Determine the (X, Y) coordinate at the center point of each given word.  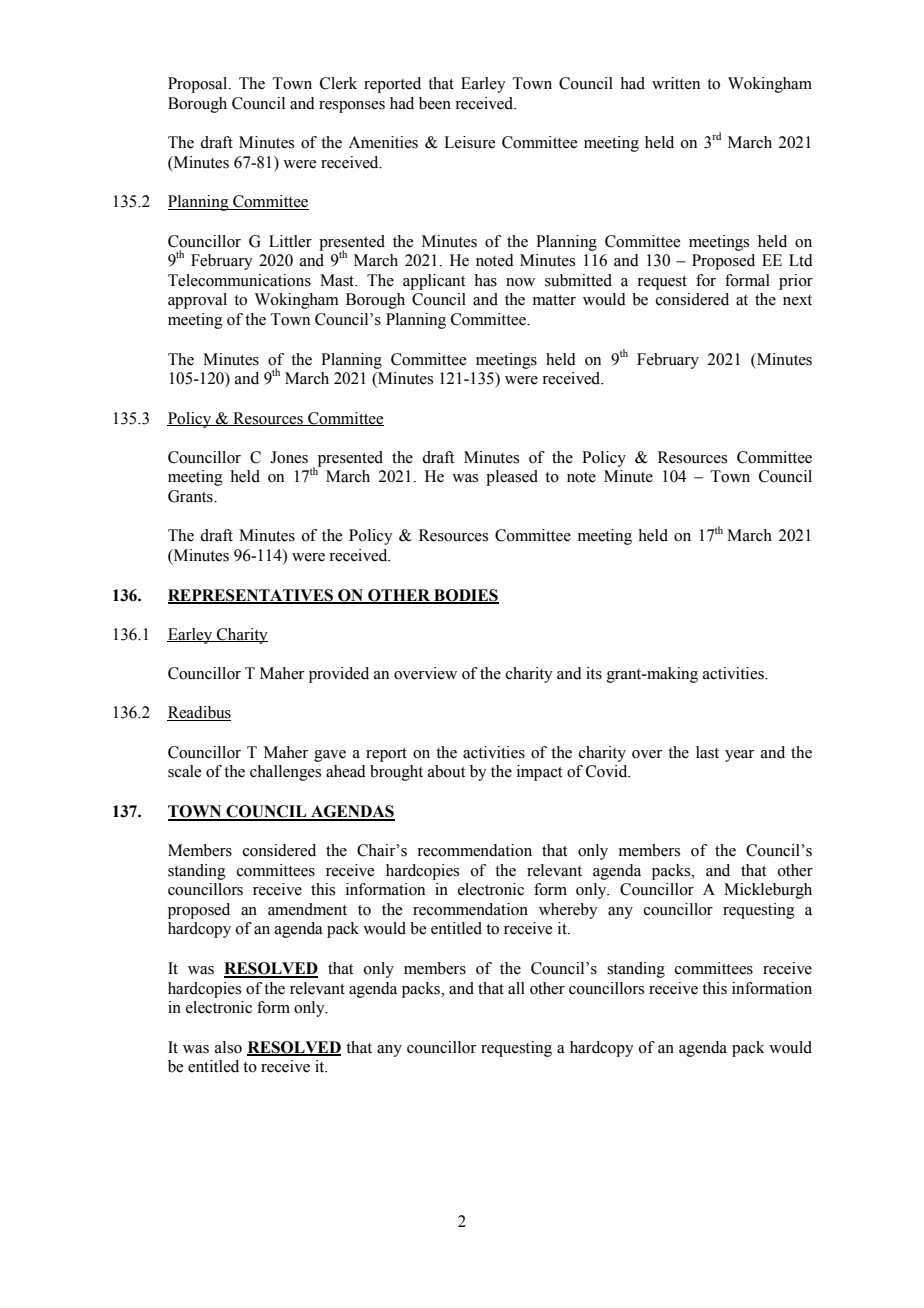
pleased (512, 478)
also (228, 1047)
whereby (568, 911)
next (797, 300)
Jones (289, 457)
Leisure (469, 142)
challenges (285, 773)
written (676, 83)
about (446, 771)
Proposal (199, 85)
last (707, 752)
